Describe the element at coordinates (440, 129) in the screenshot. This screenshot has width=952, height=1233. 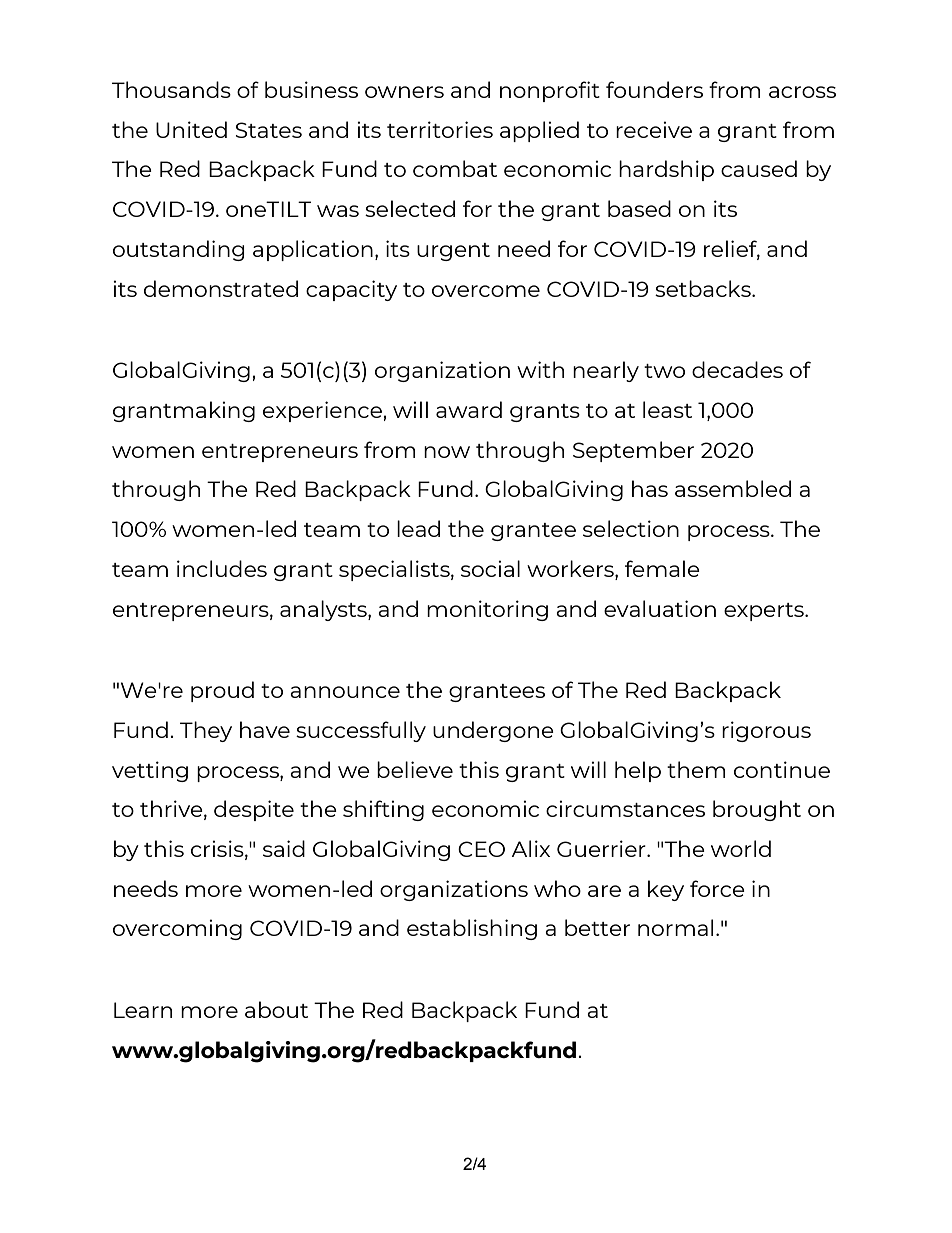
I see `territories` at that location.
